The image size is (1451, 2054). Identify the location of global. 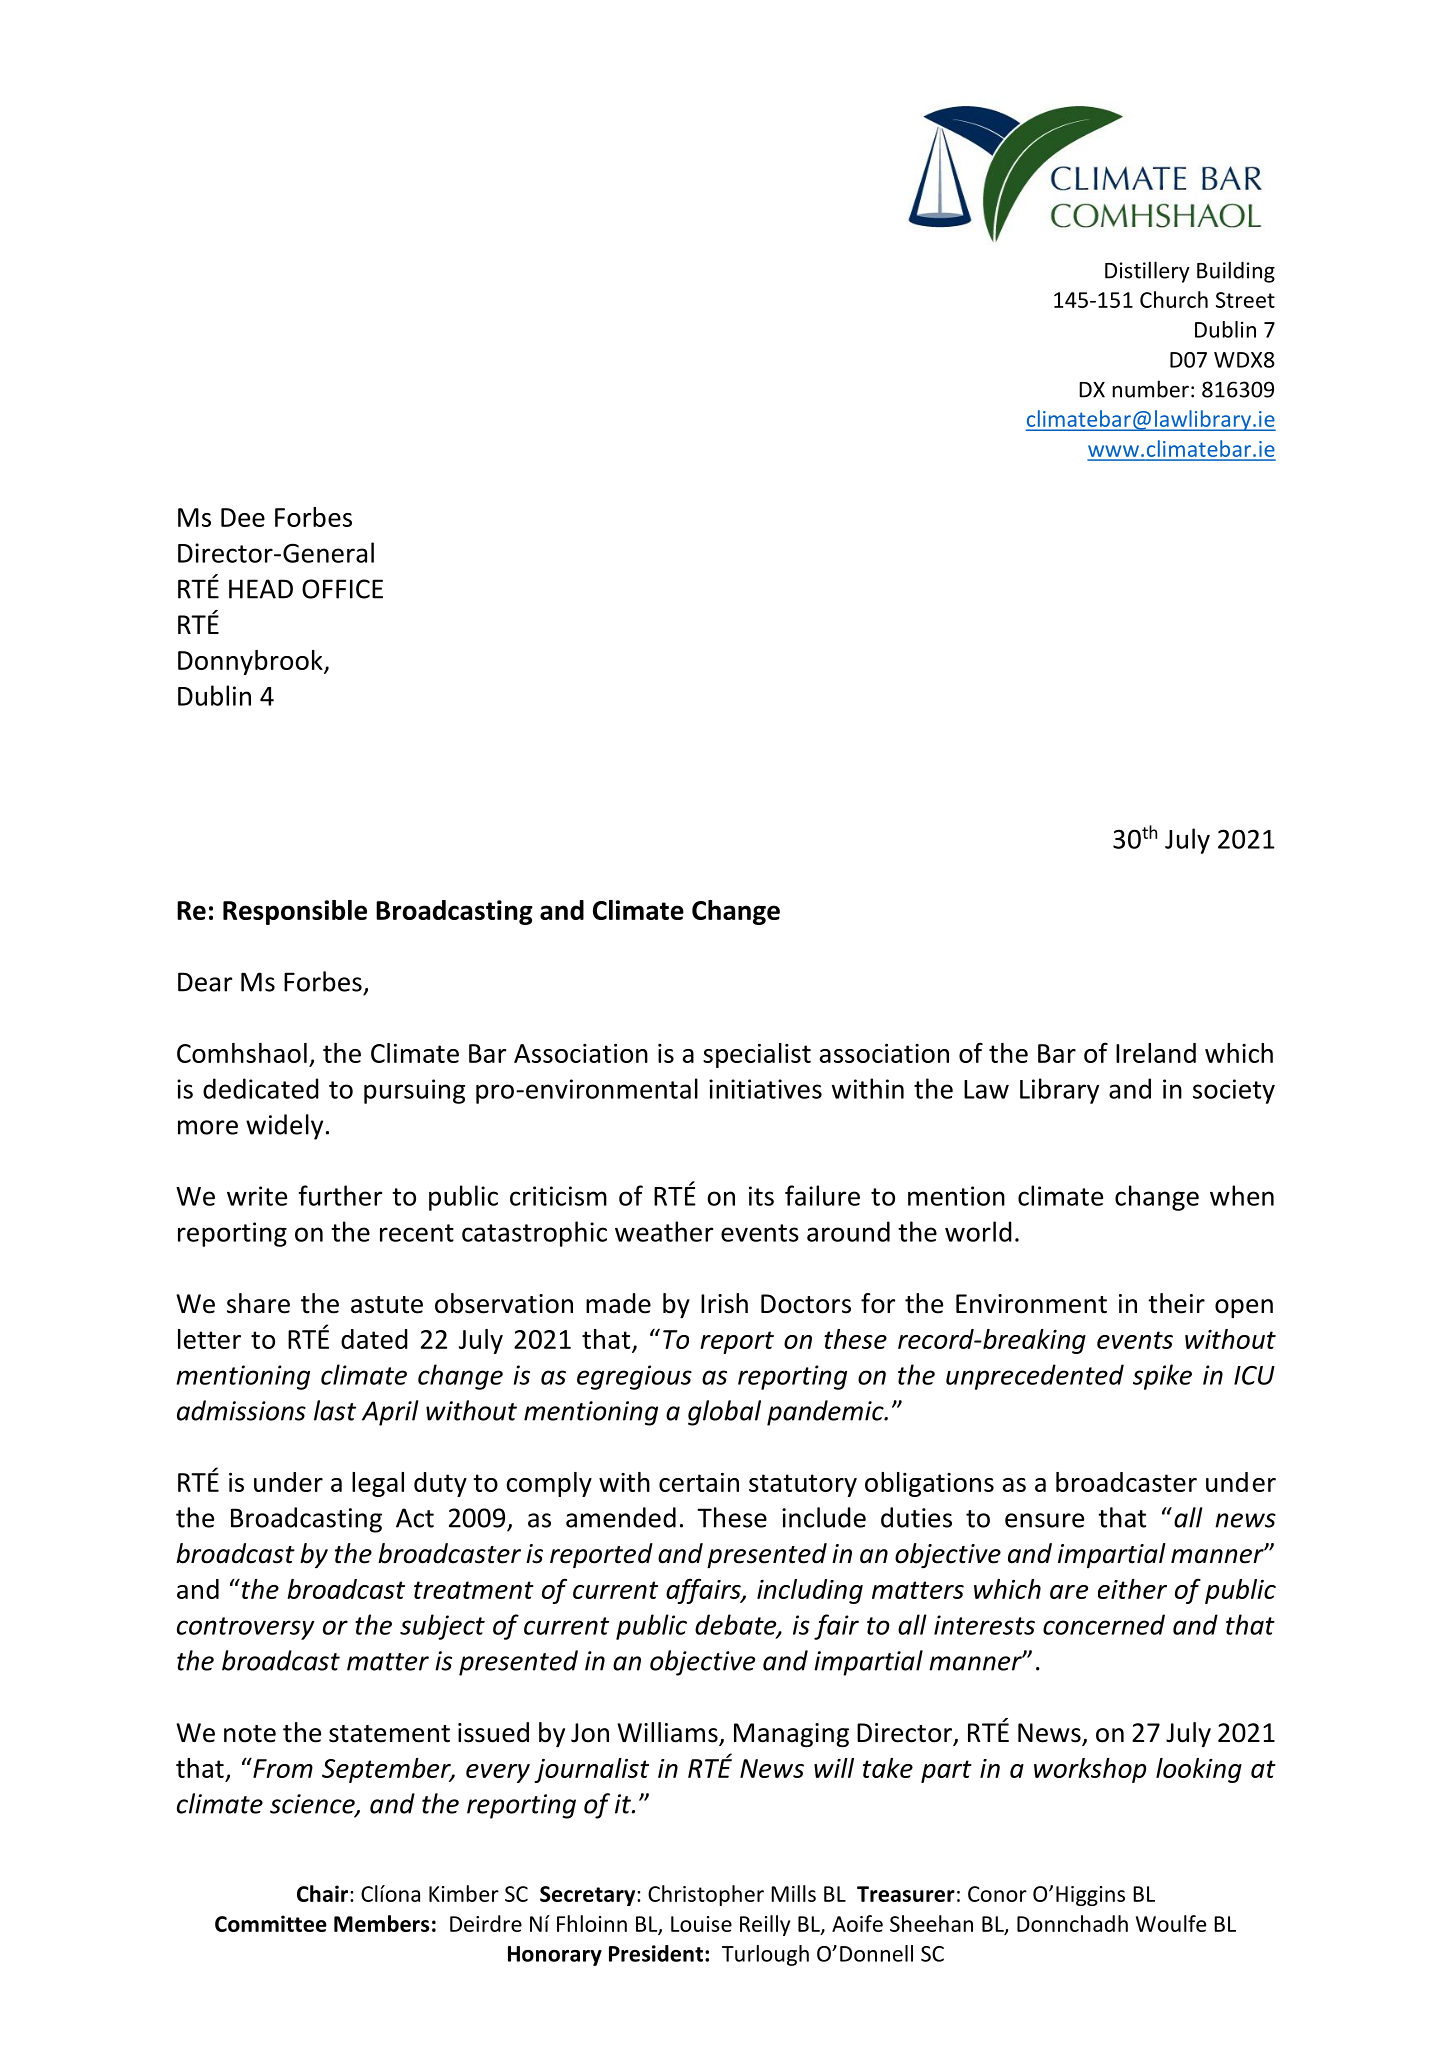
(724, 1413).
